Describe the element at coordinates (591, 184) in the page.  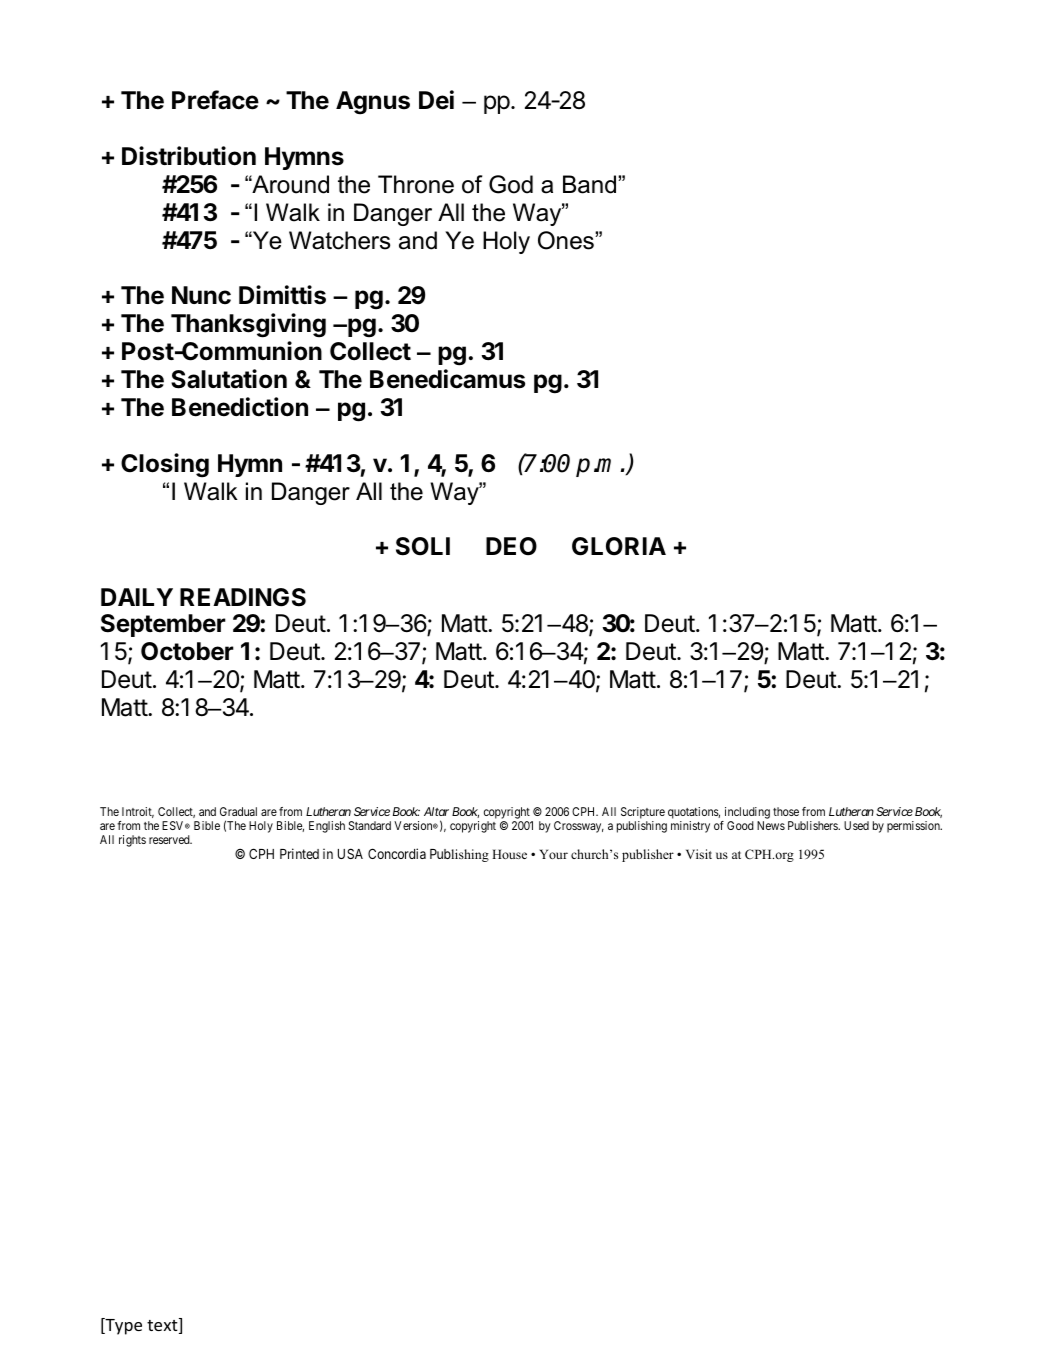
I see `Band` at that location.
